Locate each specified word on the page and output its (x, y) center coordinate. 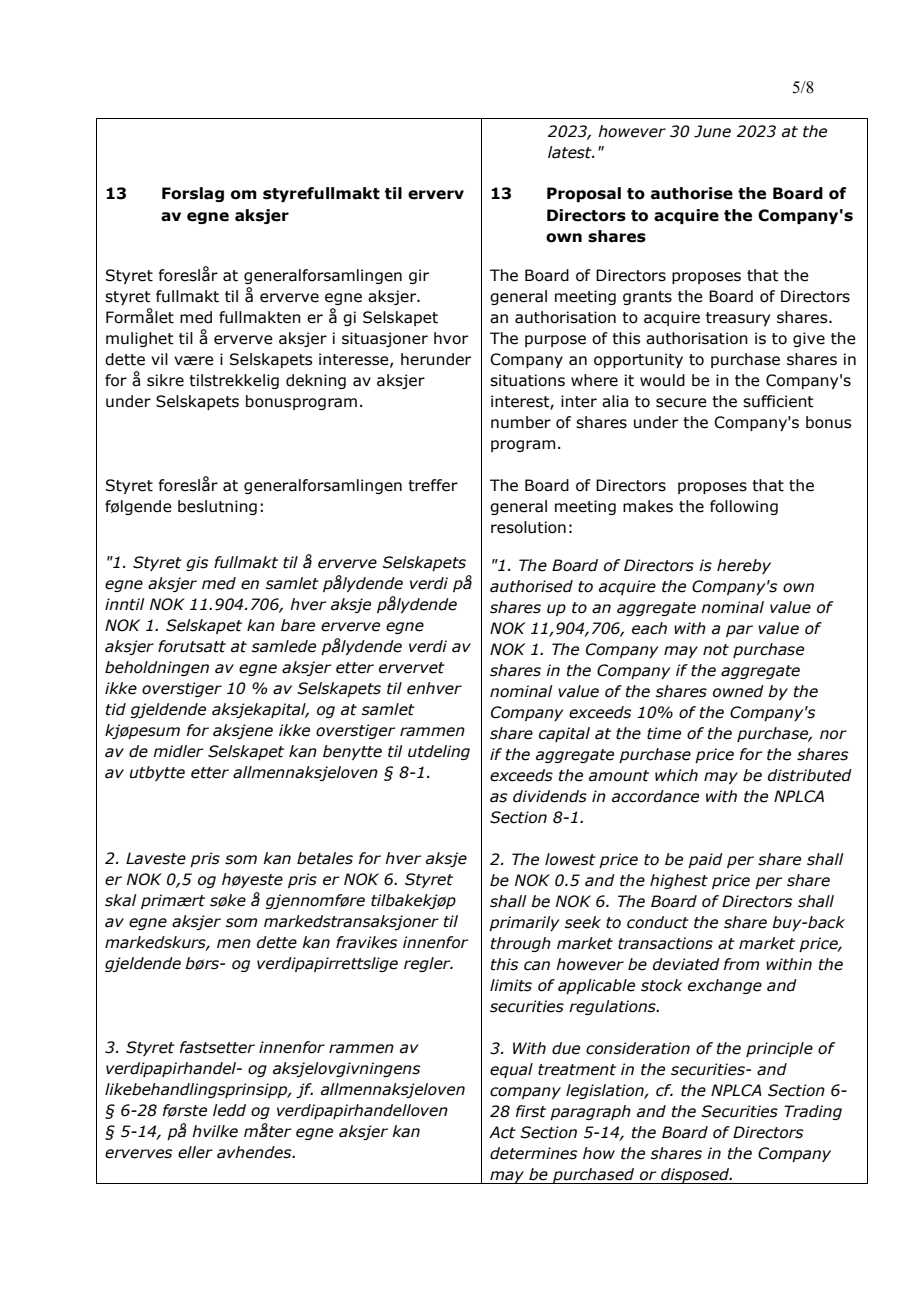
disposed (695, 1176)
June (712, 131)
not (716, 650)
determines (533, 1153)
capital (564, 734)
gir (419, 276)
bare (298, 625)
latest (571, 152)
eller (195, 1152)
